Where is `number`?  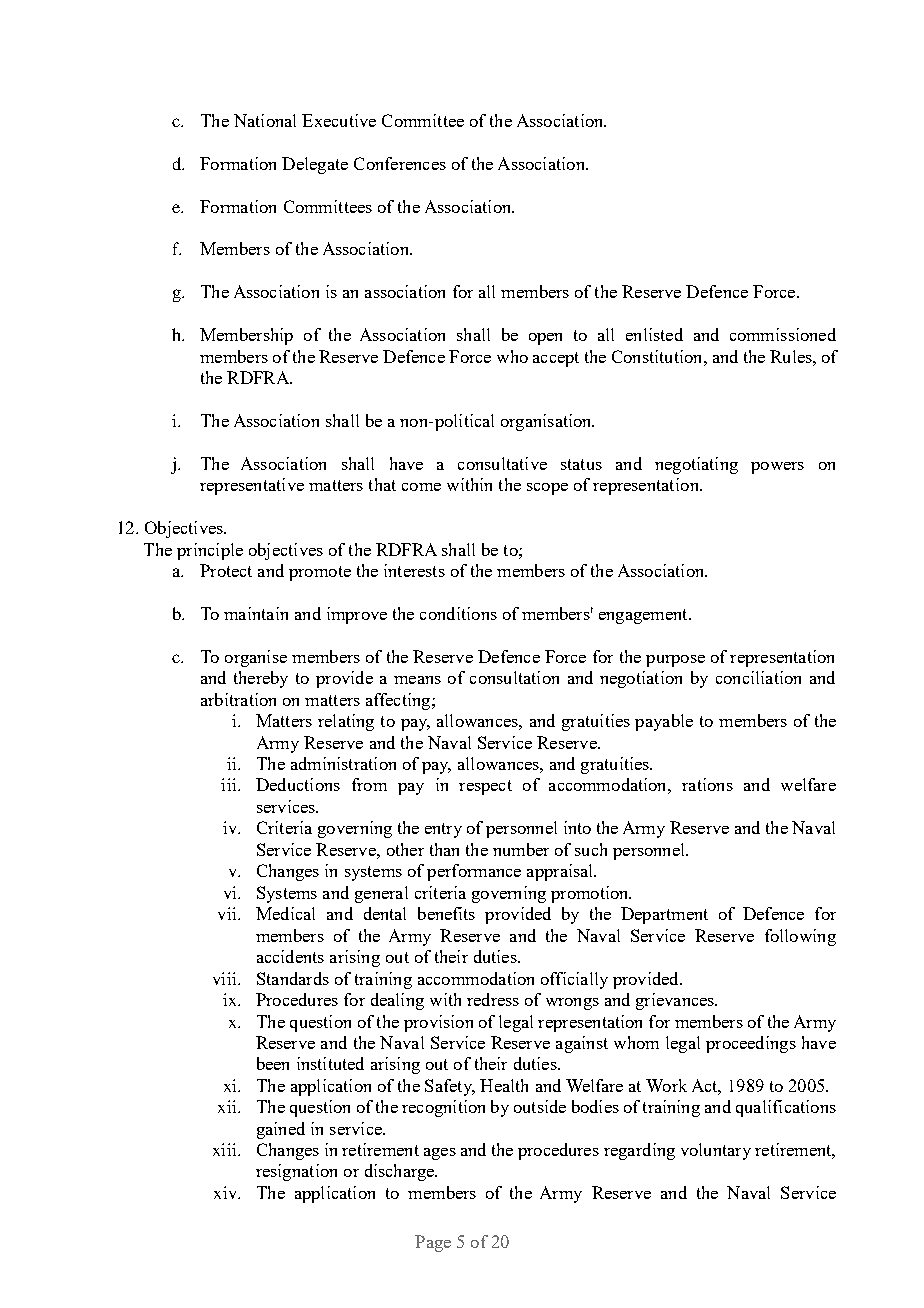
number is located at coordinates (521, 849).
